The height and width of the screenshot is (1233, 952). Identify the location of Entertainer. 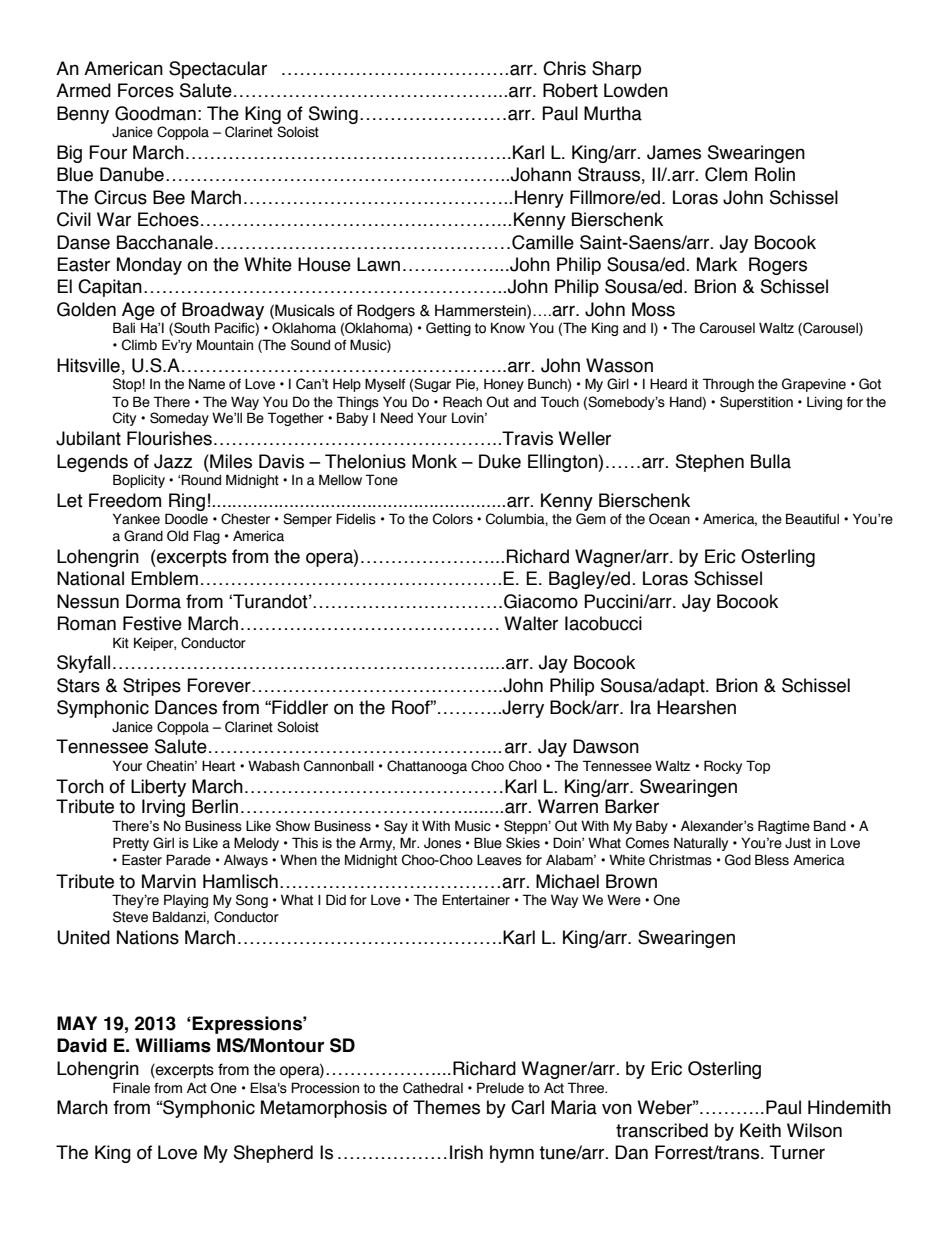
(476, 900).
